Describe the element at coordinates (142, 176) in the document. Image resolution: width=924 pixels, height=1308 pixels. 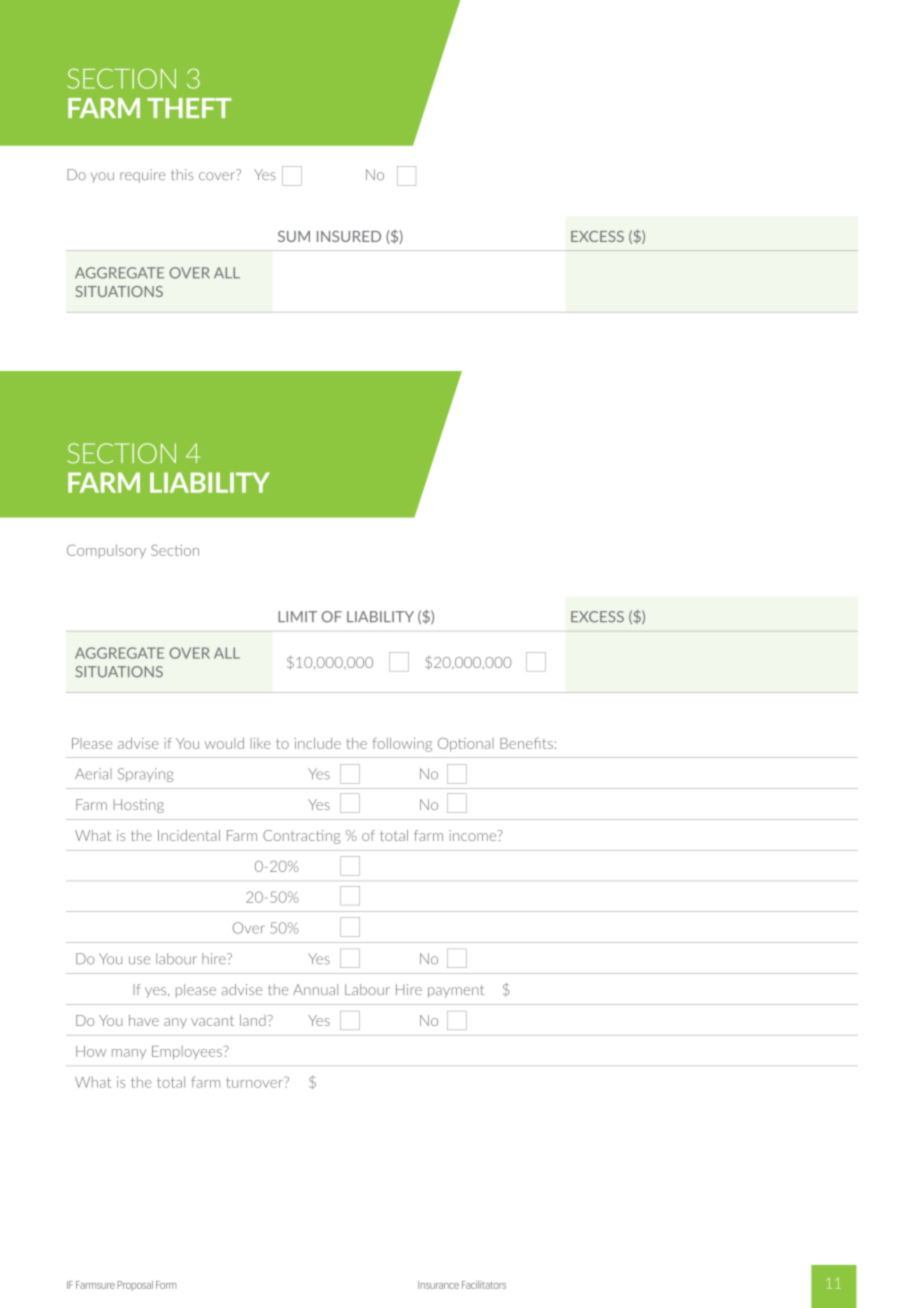
I see `require` at that location.
